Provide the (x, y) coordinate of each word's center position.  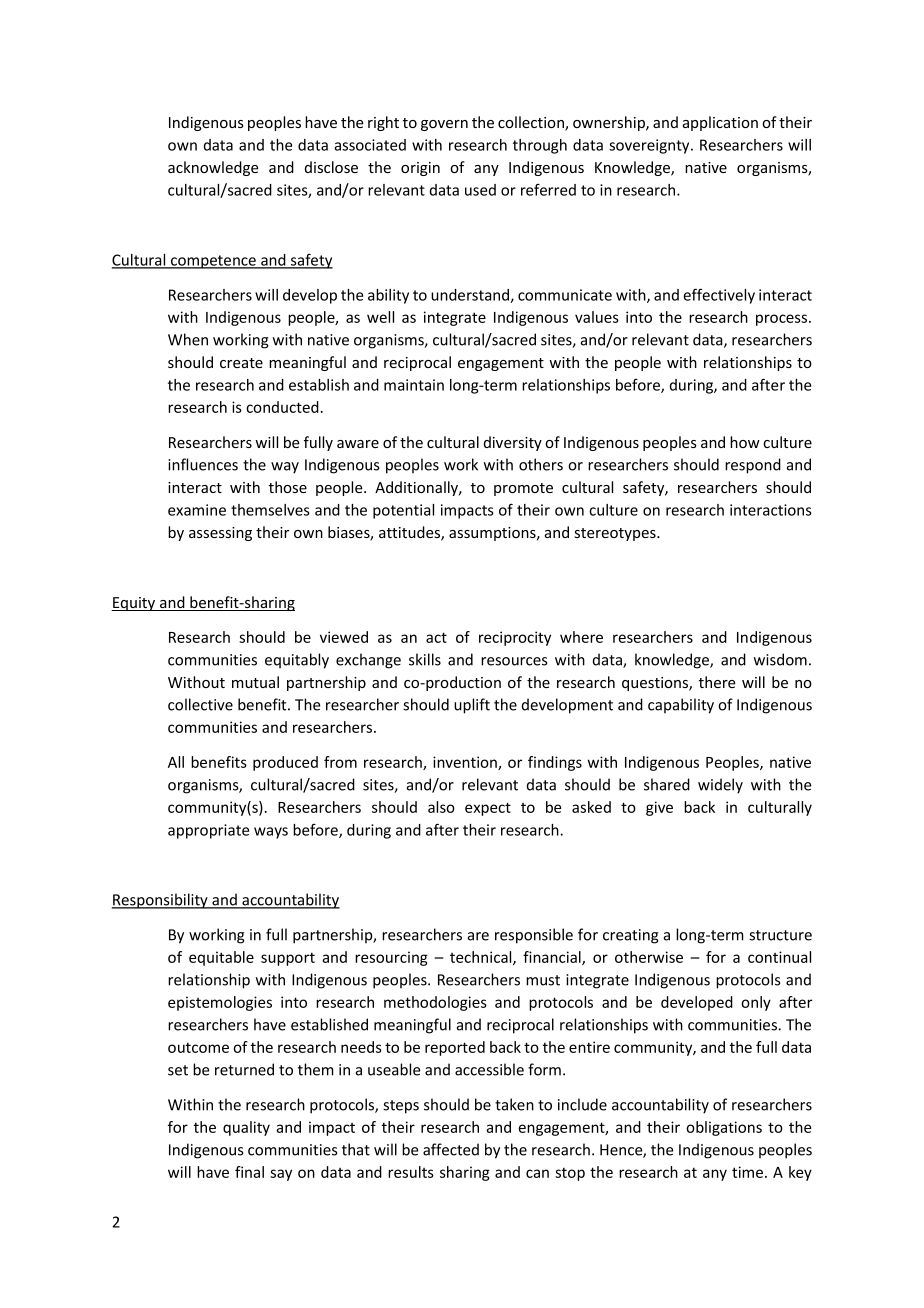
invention (466, 763)
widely (720, 786)
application (720, 123)
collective (200, 704)
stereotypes (616, 534)
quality (246, 1128)
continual (779, 957)
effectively (719, 296)
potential (403, 511)
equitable (221, 958)
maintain (414, 385)
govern (444, 125)
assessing (220, 534)
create (241, 363)
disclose (331, 167)
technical (482, 958)
